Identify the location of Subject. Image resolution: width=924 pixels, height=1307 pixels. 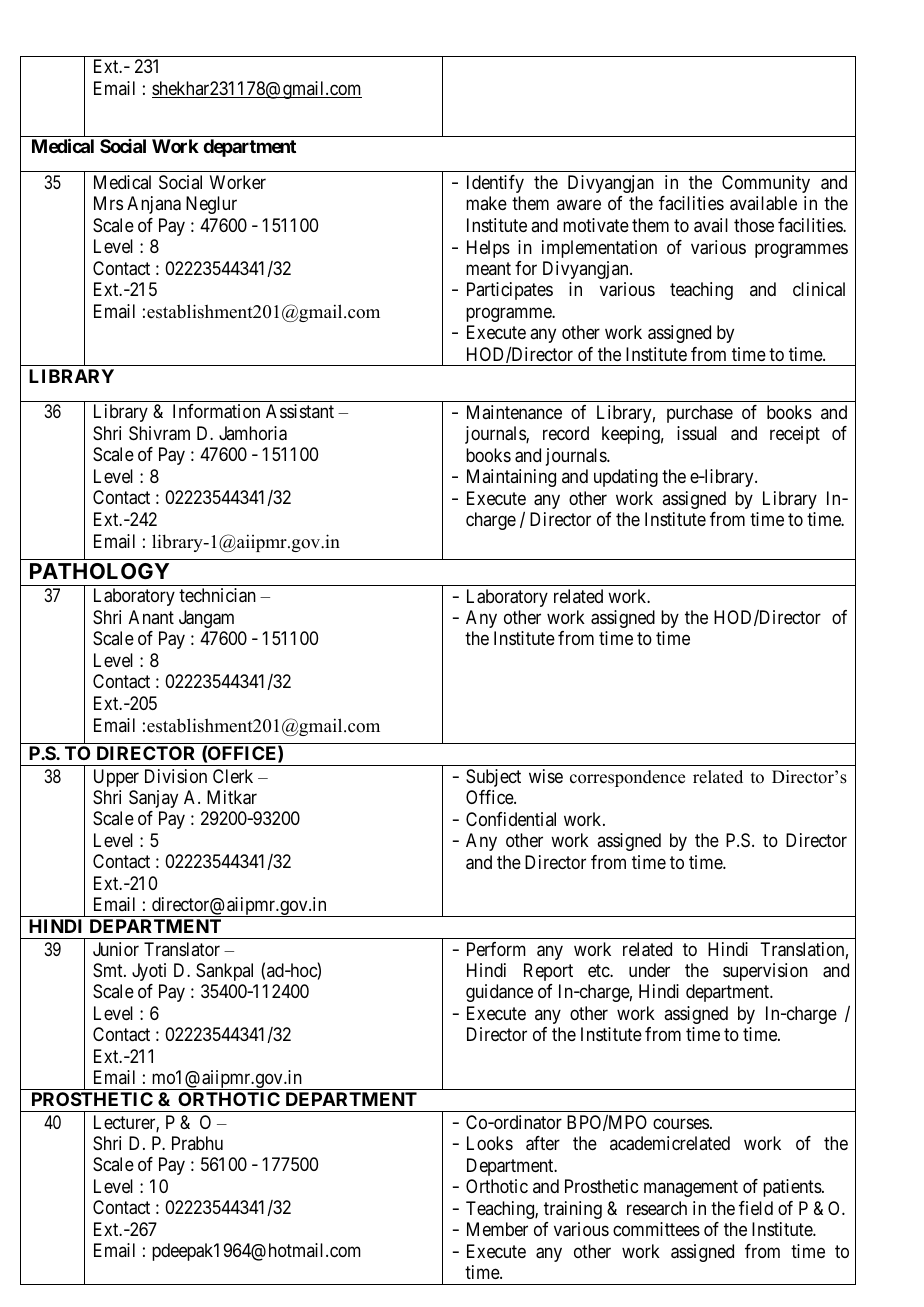
(493, 778).
